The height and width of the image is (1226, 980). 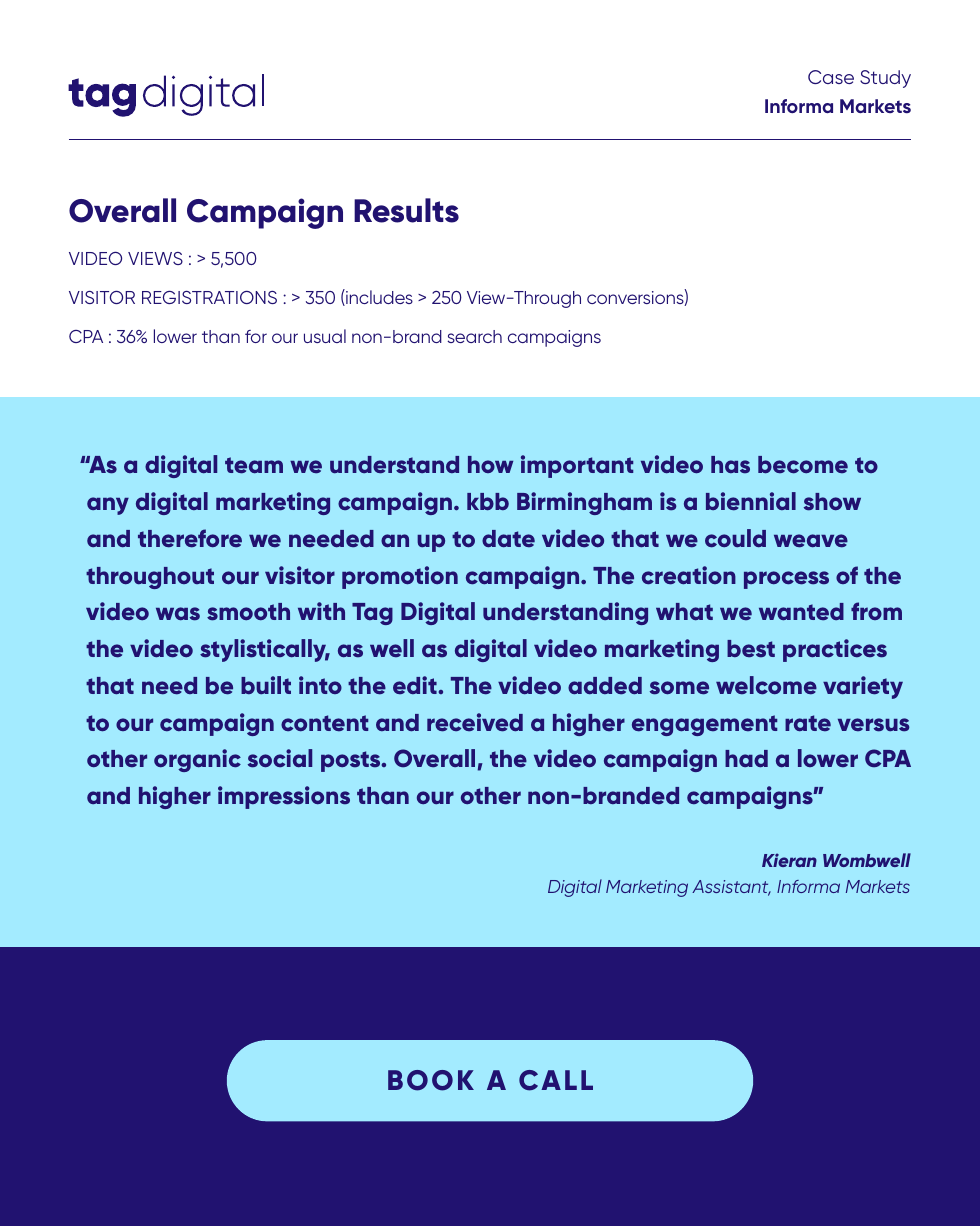 I want to click on Study, so click(x=885, y=79).
